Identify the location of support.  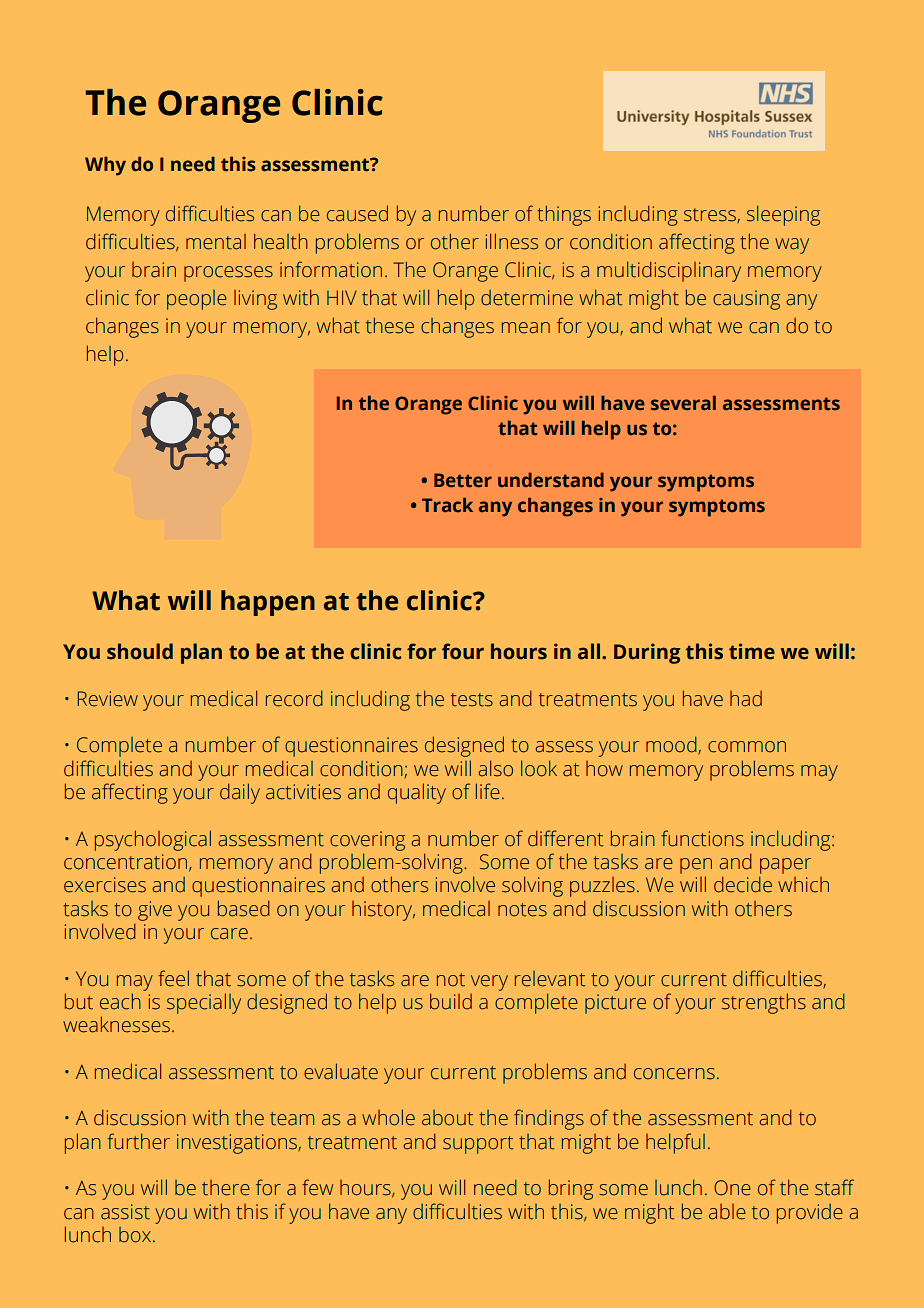
(478, 1145).
